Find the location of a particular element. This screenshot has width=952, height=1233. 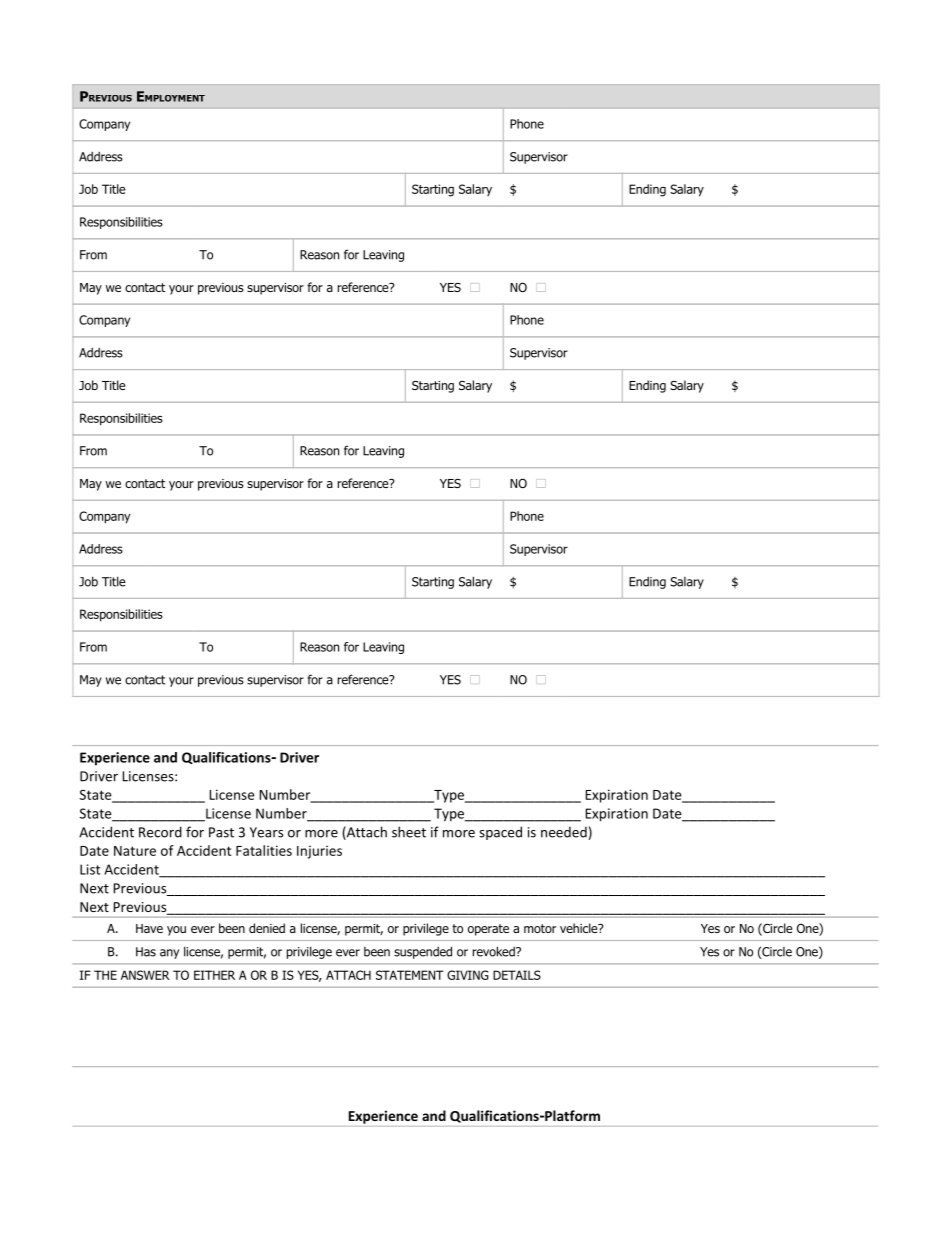

Have is located at coordinates (149, 928).
